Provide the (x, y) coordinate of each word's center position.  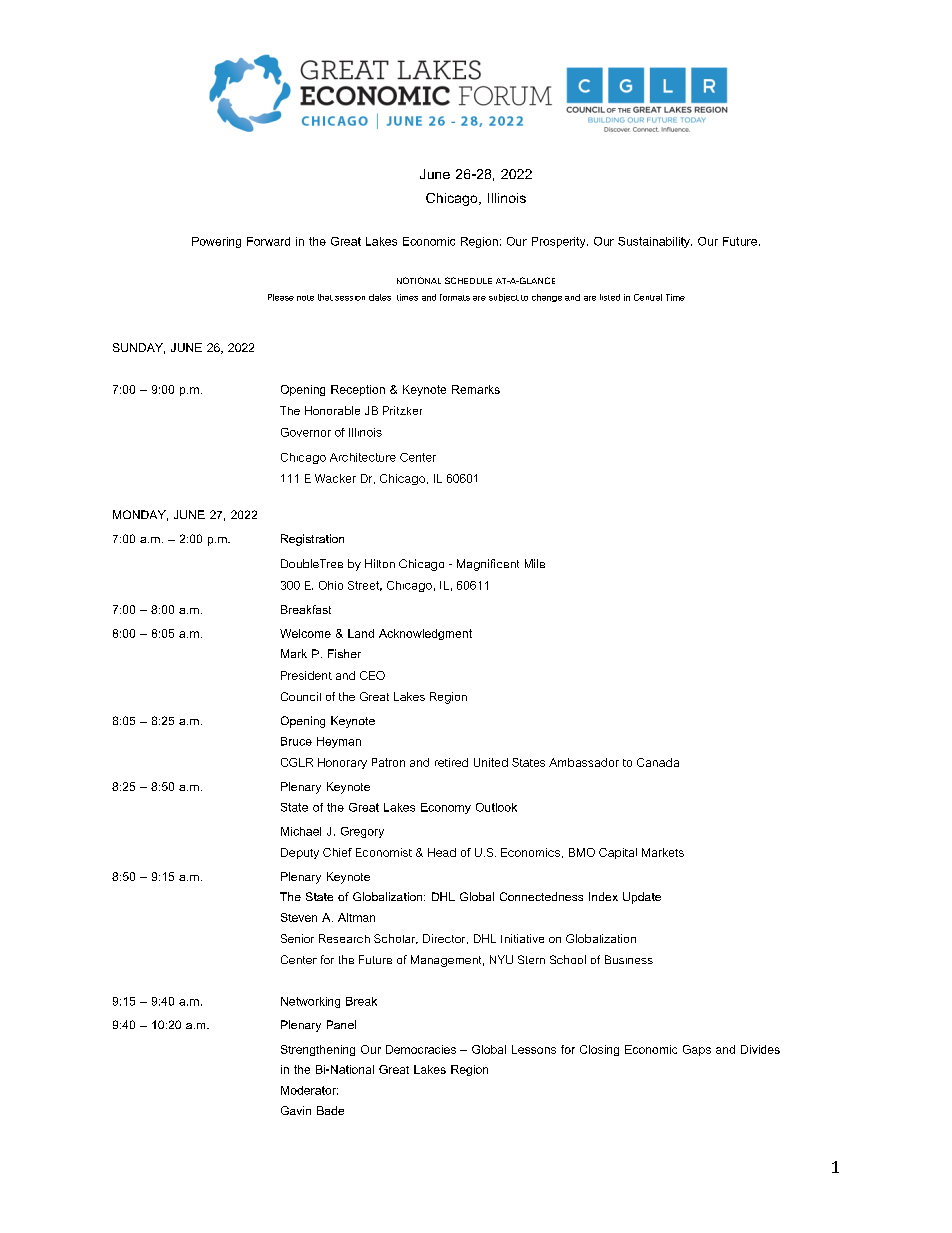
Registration (312, 540)
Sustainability (655, 242)
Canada (658, 762)
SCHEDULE (468, 280)
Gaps (697, 1050)
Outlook (496, 807)
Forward (268, 241)
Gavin (296, 1110)
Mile (535, 563)
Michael (301, 831)
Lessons (534, 1049)
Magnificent (488, 565)
